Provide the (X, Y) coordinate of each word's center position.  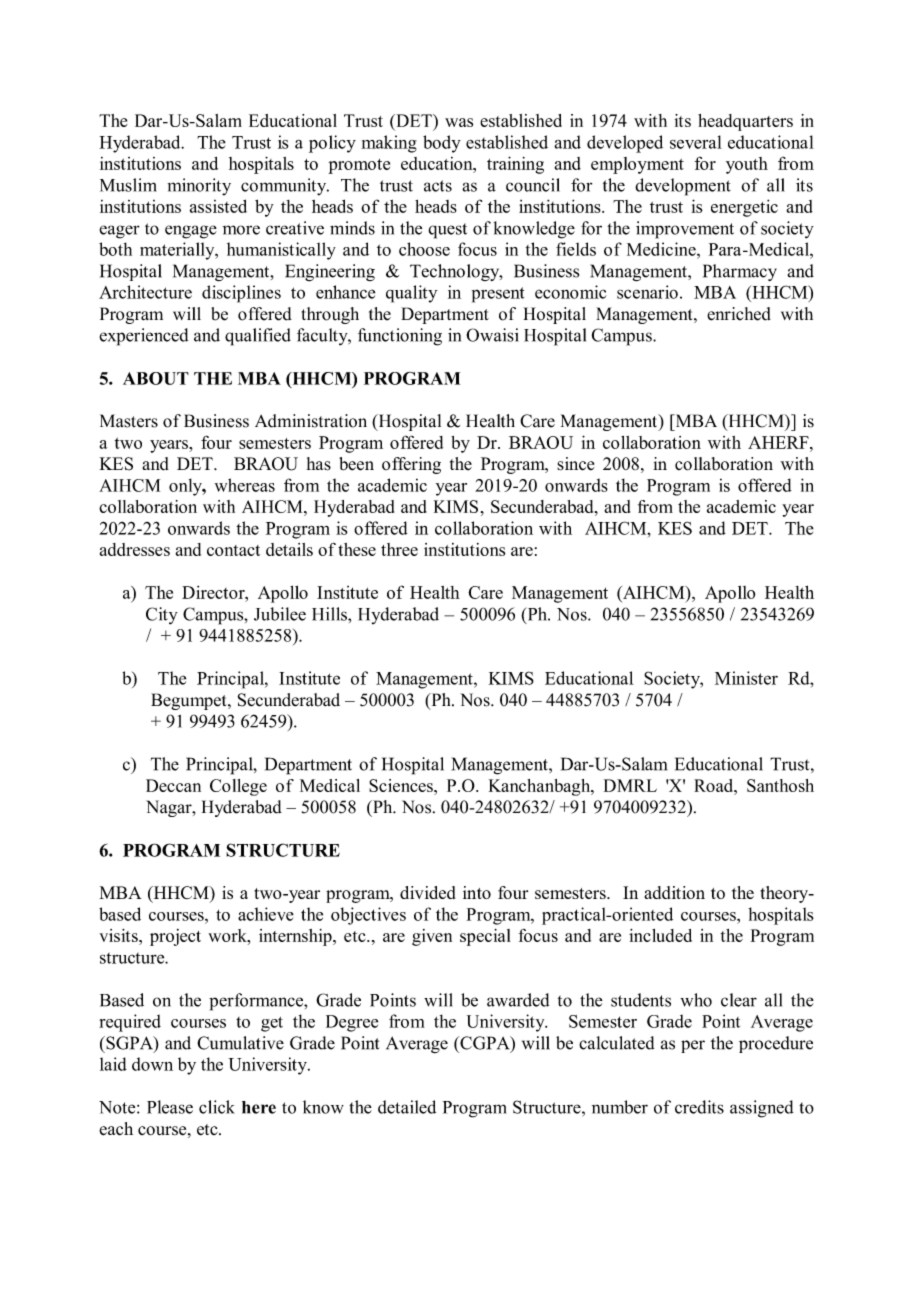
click (217, 1107)
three (399, 549)
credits (699, 1107)
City (162, 616)
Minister (746, 678)
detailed (407, 1107)
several (696, 142)
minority (199, 187)
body (442, 144)
